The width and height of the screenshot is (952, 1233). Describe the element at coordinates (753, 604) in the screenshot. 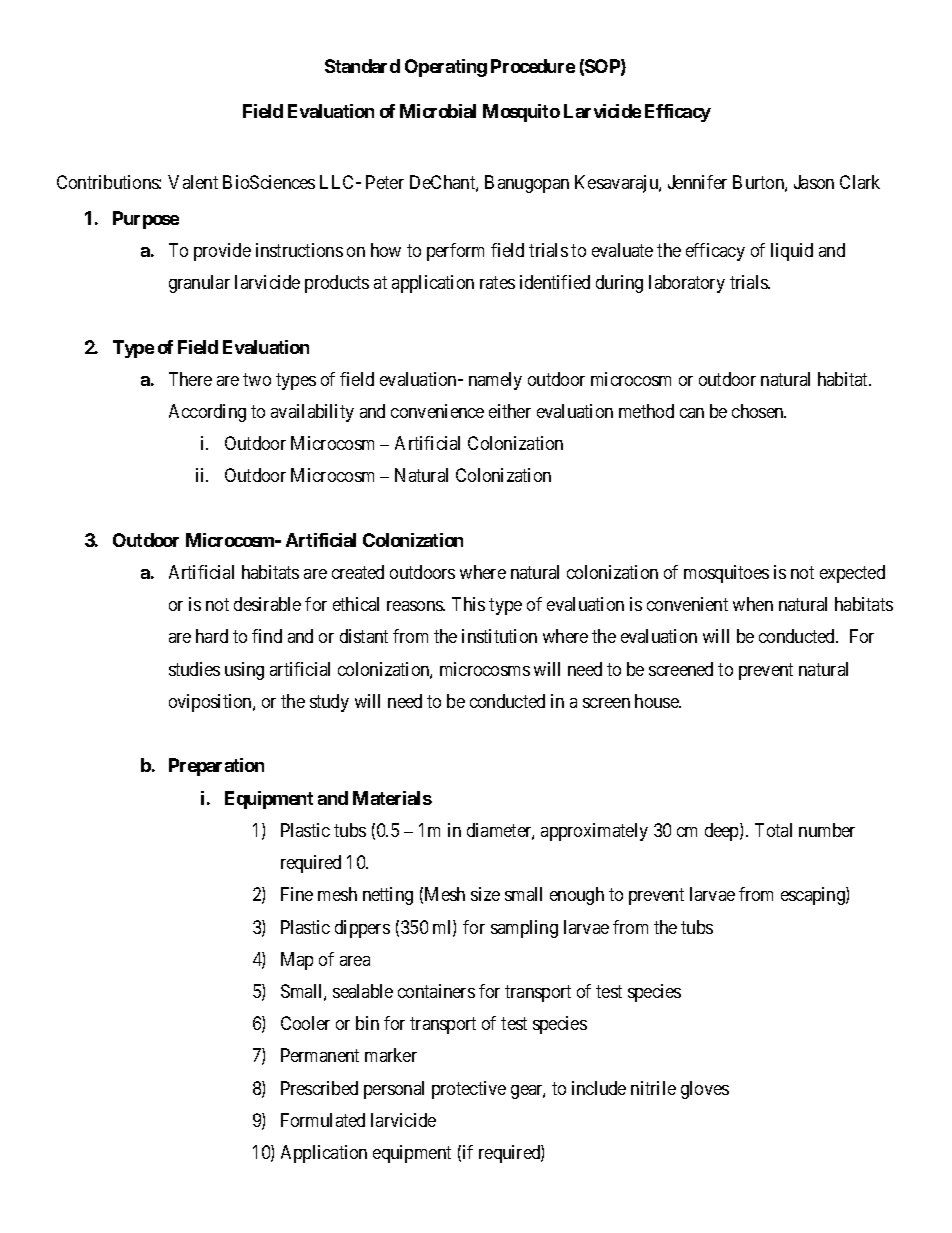

I see `when` at that location.
